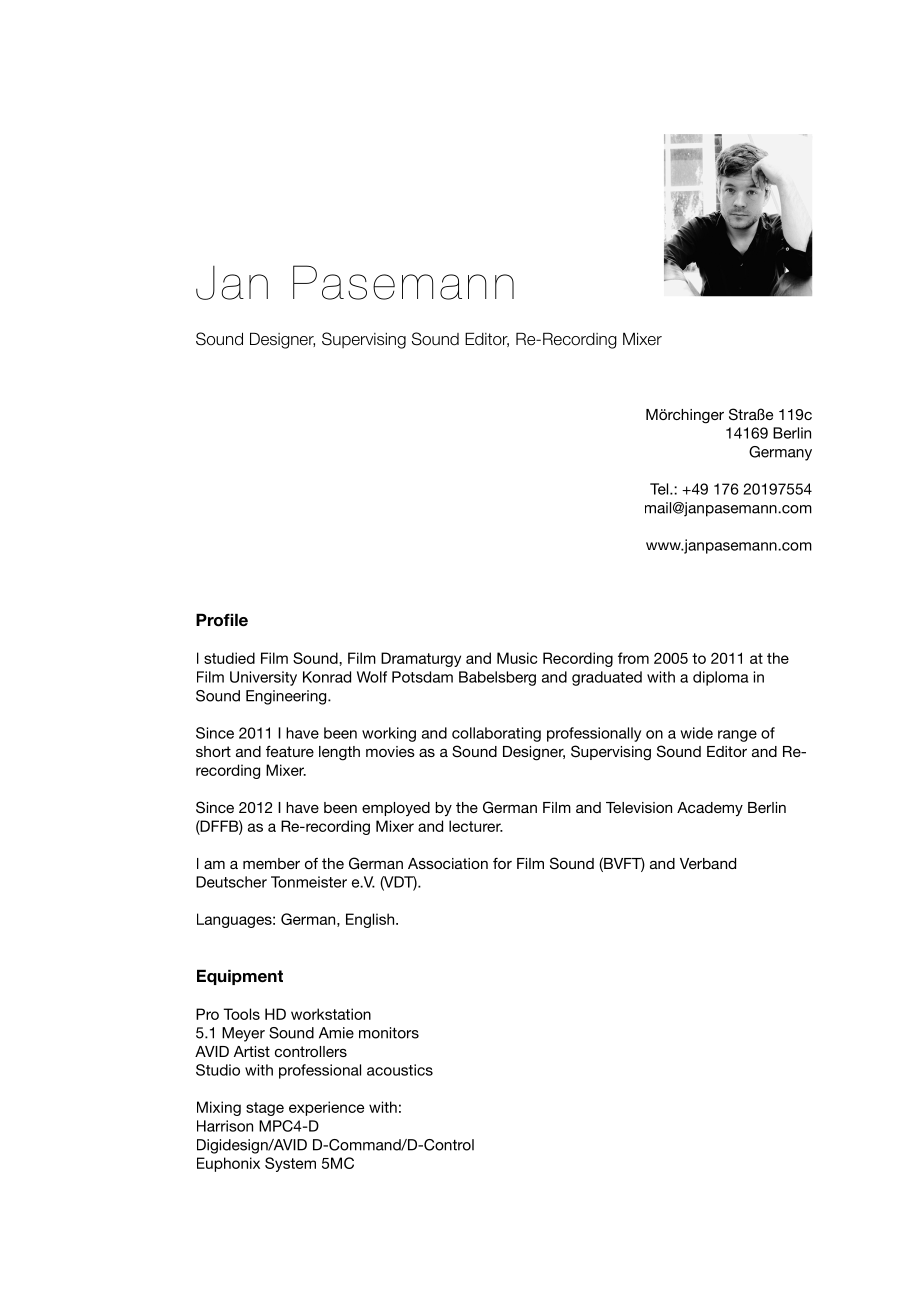 The image size is (924, 1308). Describe the element at coordinates (229, 658) in the screenshot. I see `studied` at that location.
